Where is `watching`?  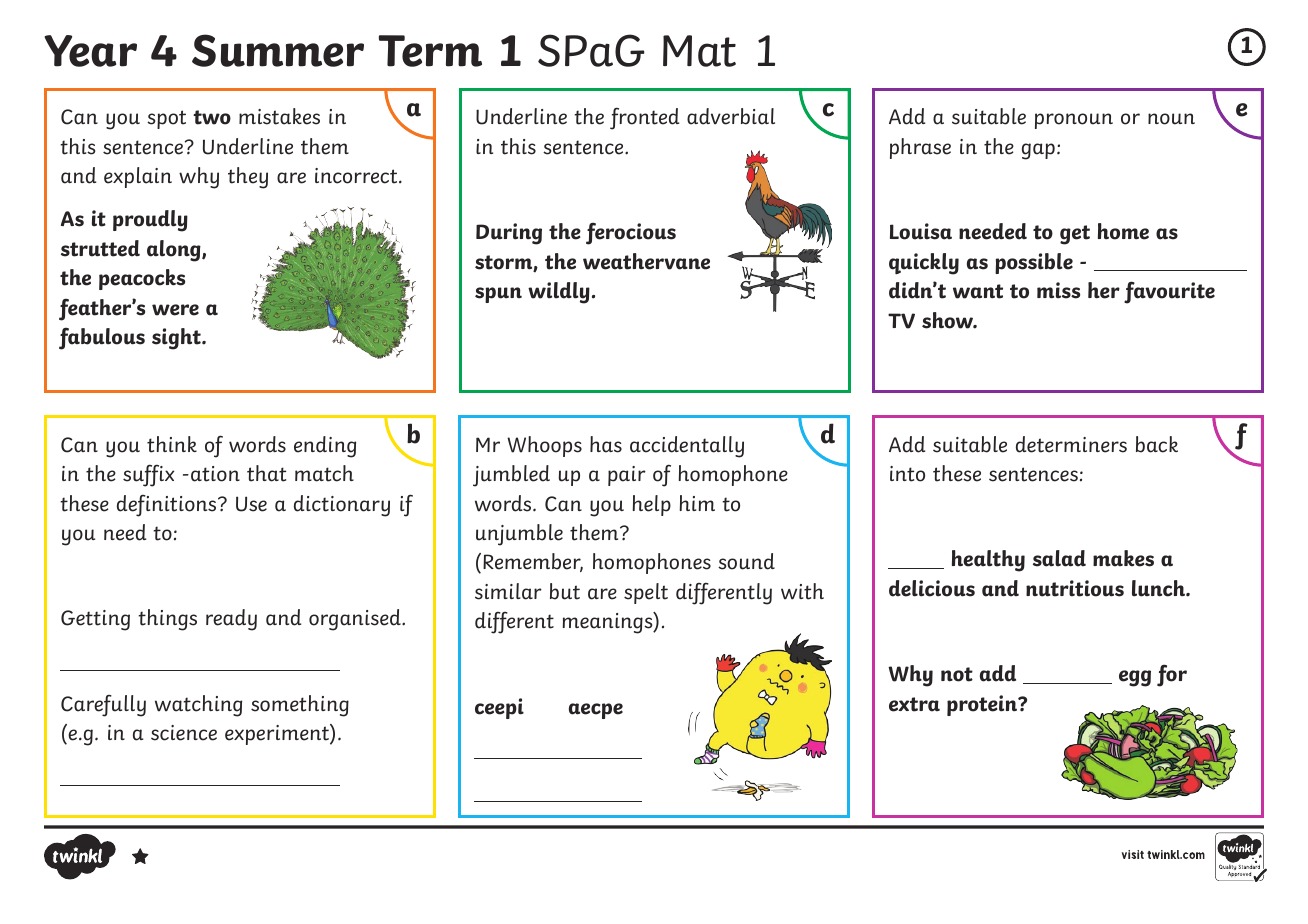 watching is located at coordinates (198, 706).
